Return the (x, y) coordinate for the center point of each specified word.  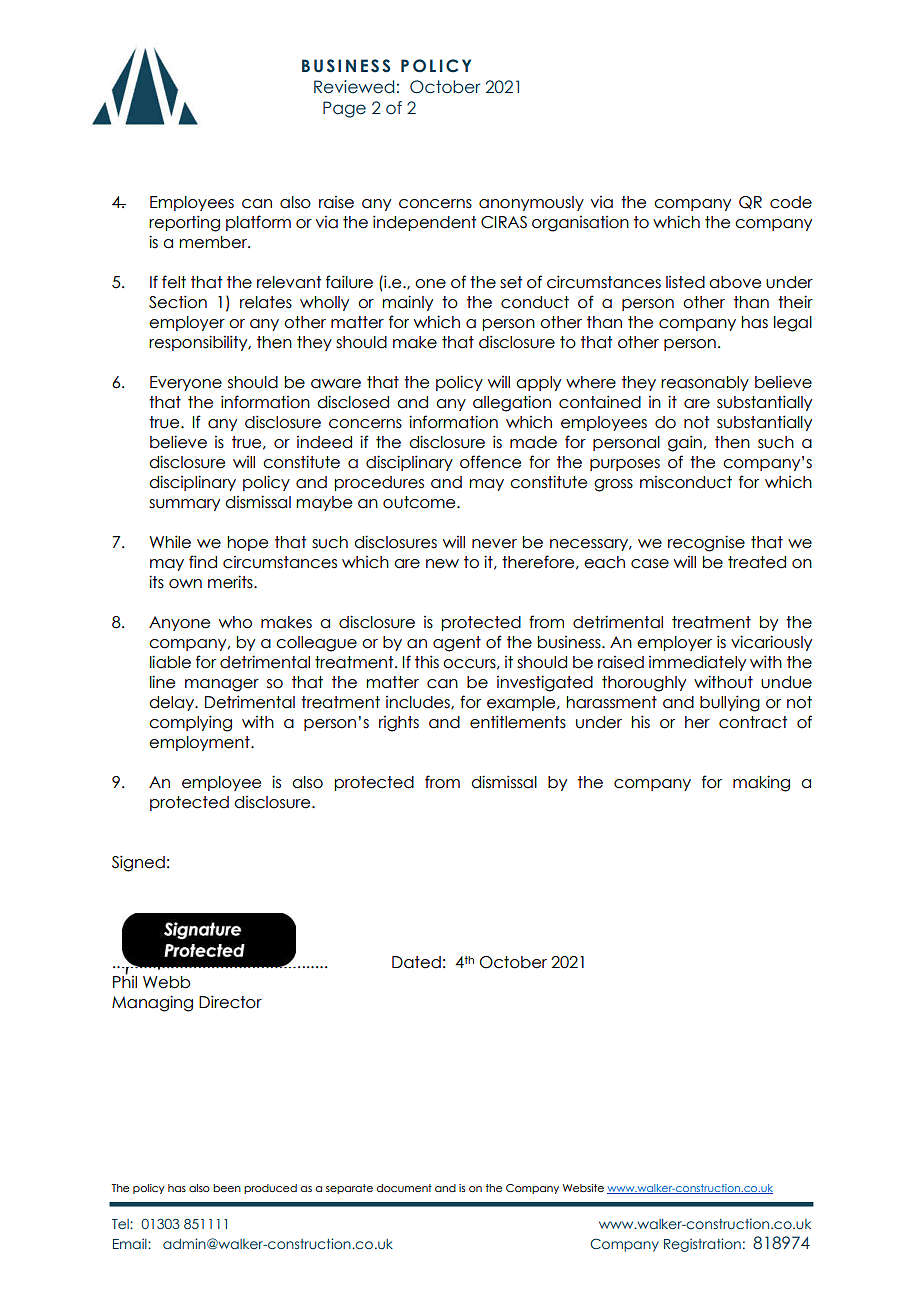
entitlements (518, 722)
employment (200, 743)
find (203, 562)
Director (230, 1002)
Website (583, 1188)
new (442, 564)
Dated (416, 962)
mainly (407, 303)
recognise (706, 543)
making (761, 783)
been (227, 1188)
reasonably (705, 383)
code (791, 202)
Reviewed (354, 87)
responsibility (199, 343)
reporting (184, 223)
